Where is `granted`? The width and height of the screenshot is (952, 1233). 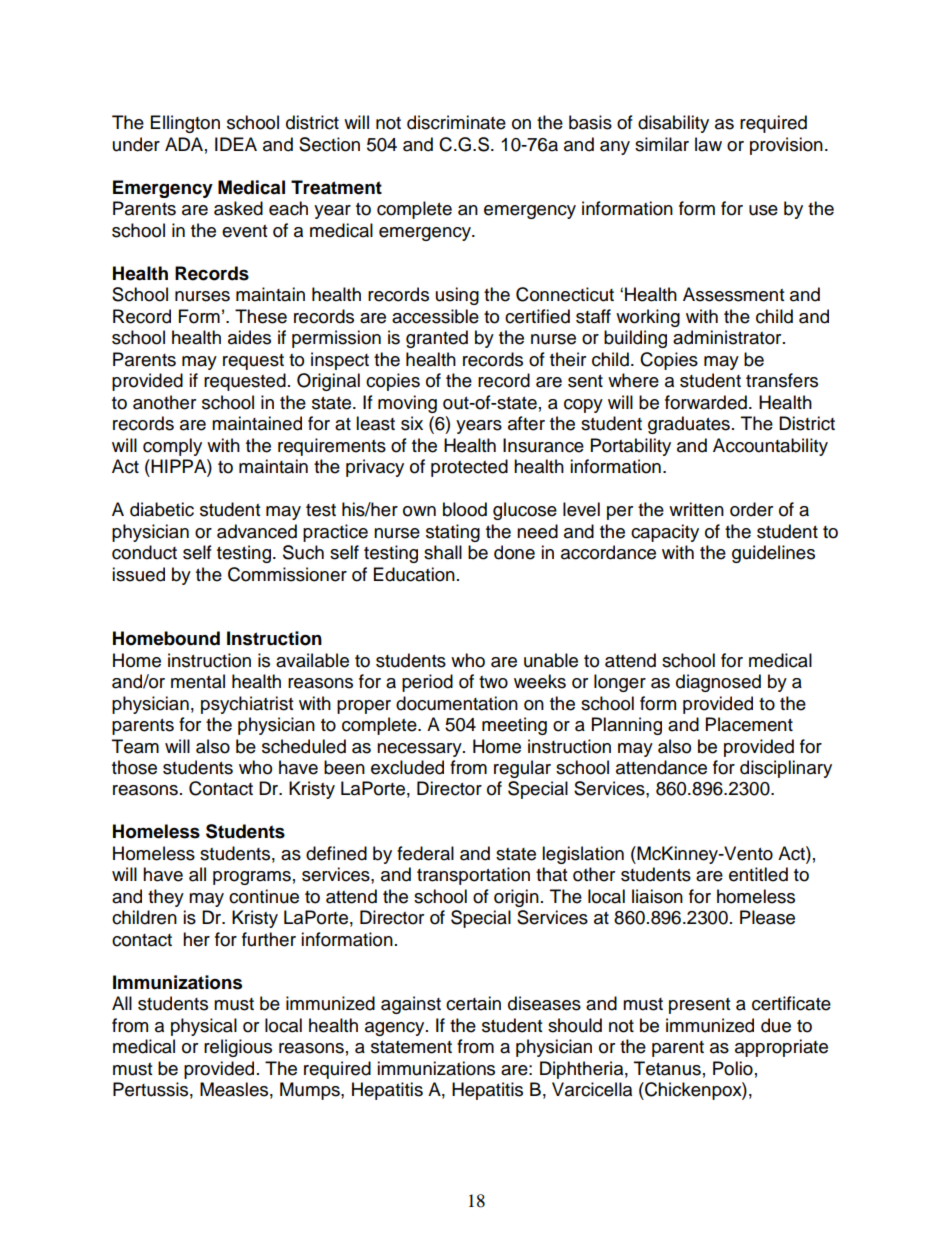 granted is located at coordinates (437, 339).
